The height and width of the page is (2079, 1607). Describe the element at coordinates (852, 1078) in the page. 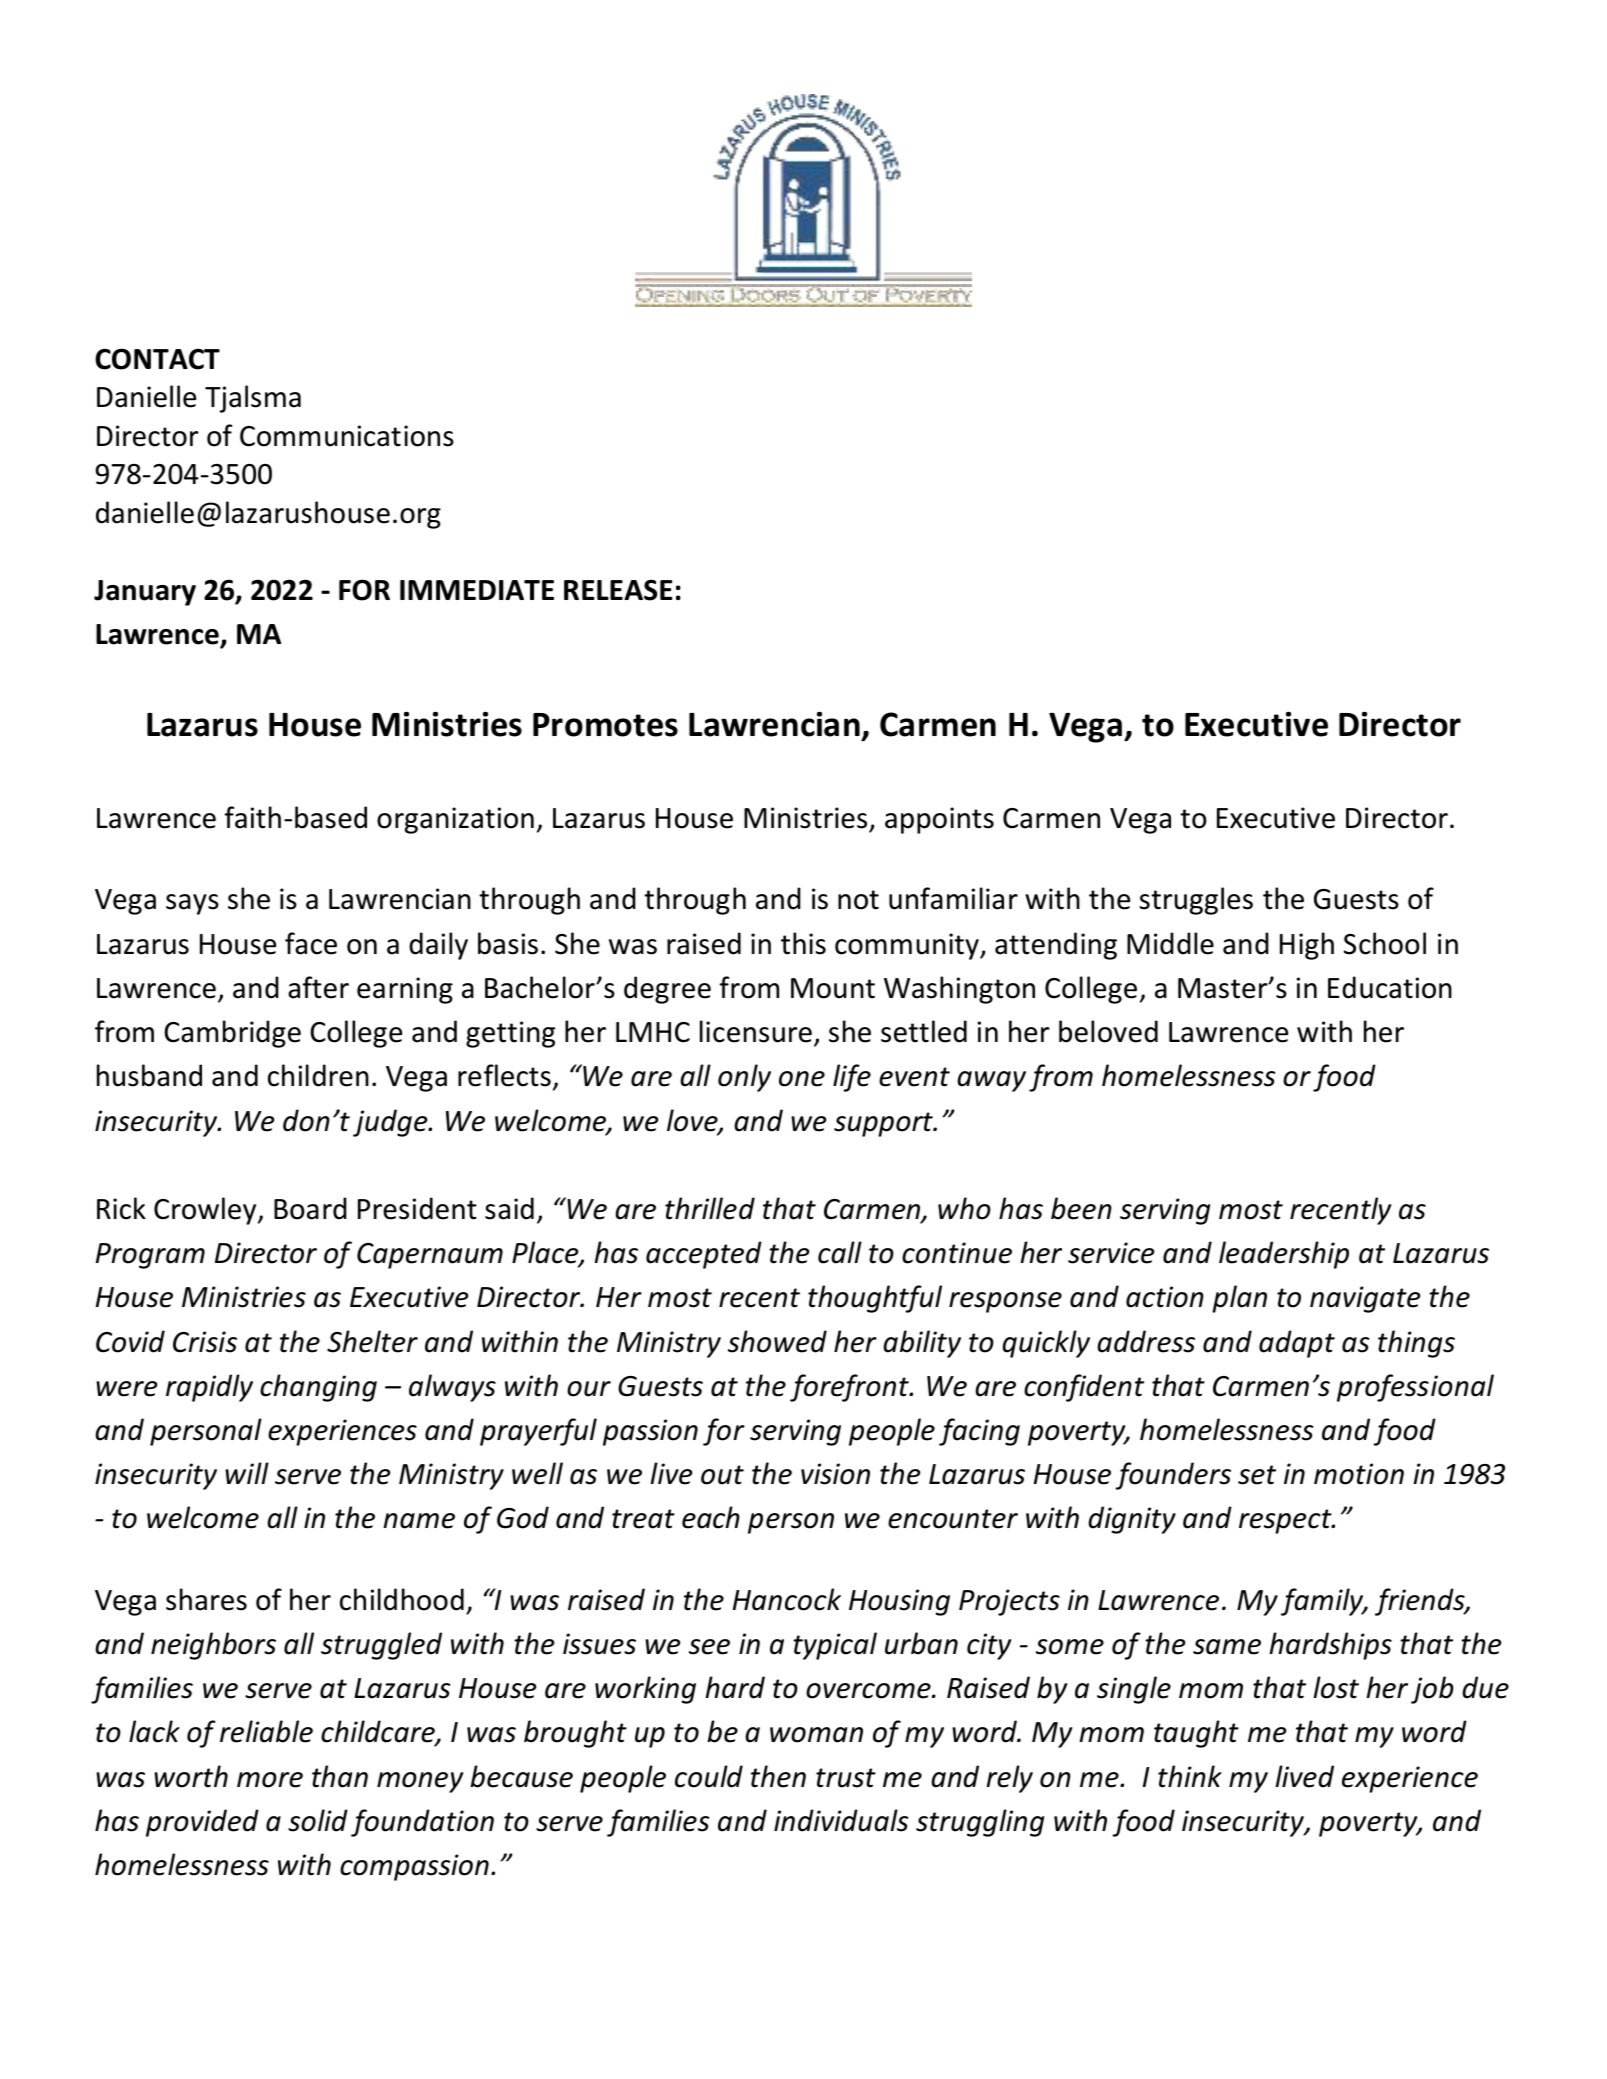

I see `life` at that location.
